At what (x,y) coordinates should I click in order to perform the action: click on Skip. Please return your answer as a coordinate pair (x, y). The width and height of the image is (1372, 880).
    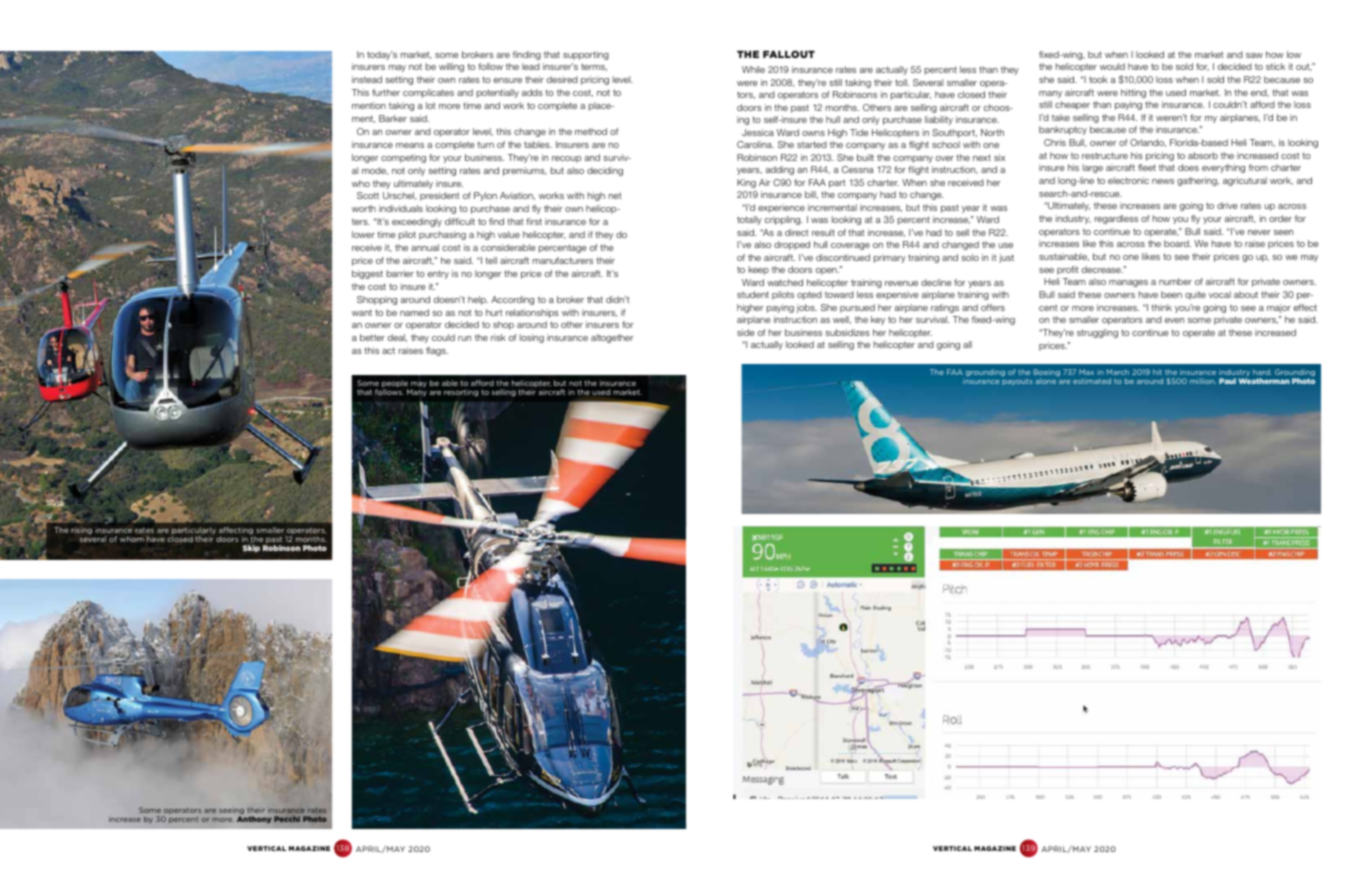
    Looking at the image, I should click on (251, 549).
